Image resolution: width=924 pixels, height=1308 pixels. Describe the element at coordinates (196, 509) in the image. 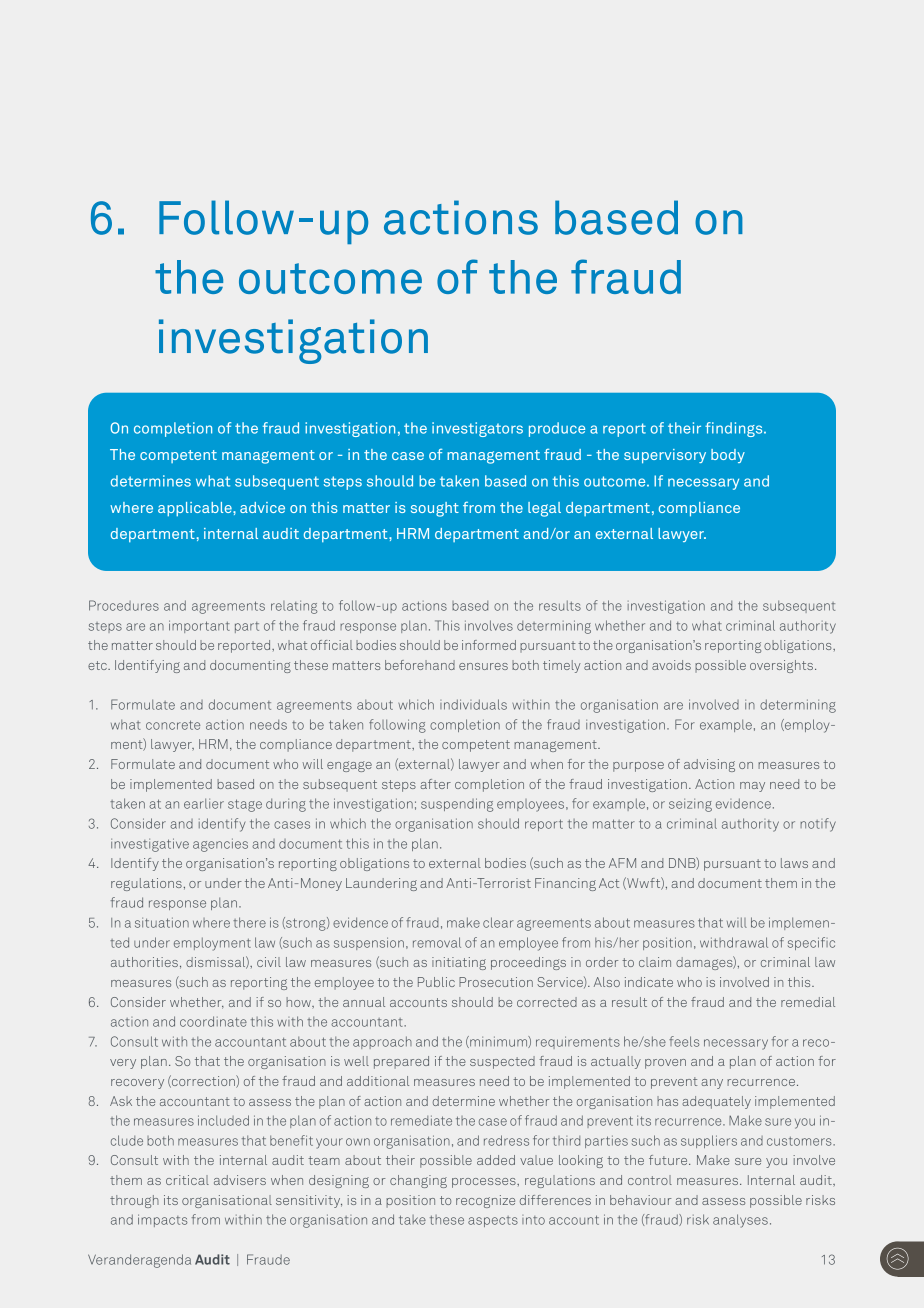

I see `applicable` at that location.
